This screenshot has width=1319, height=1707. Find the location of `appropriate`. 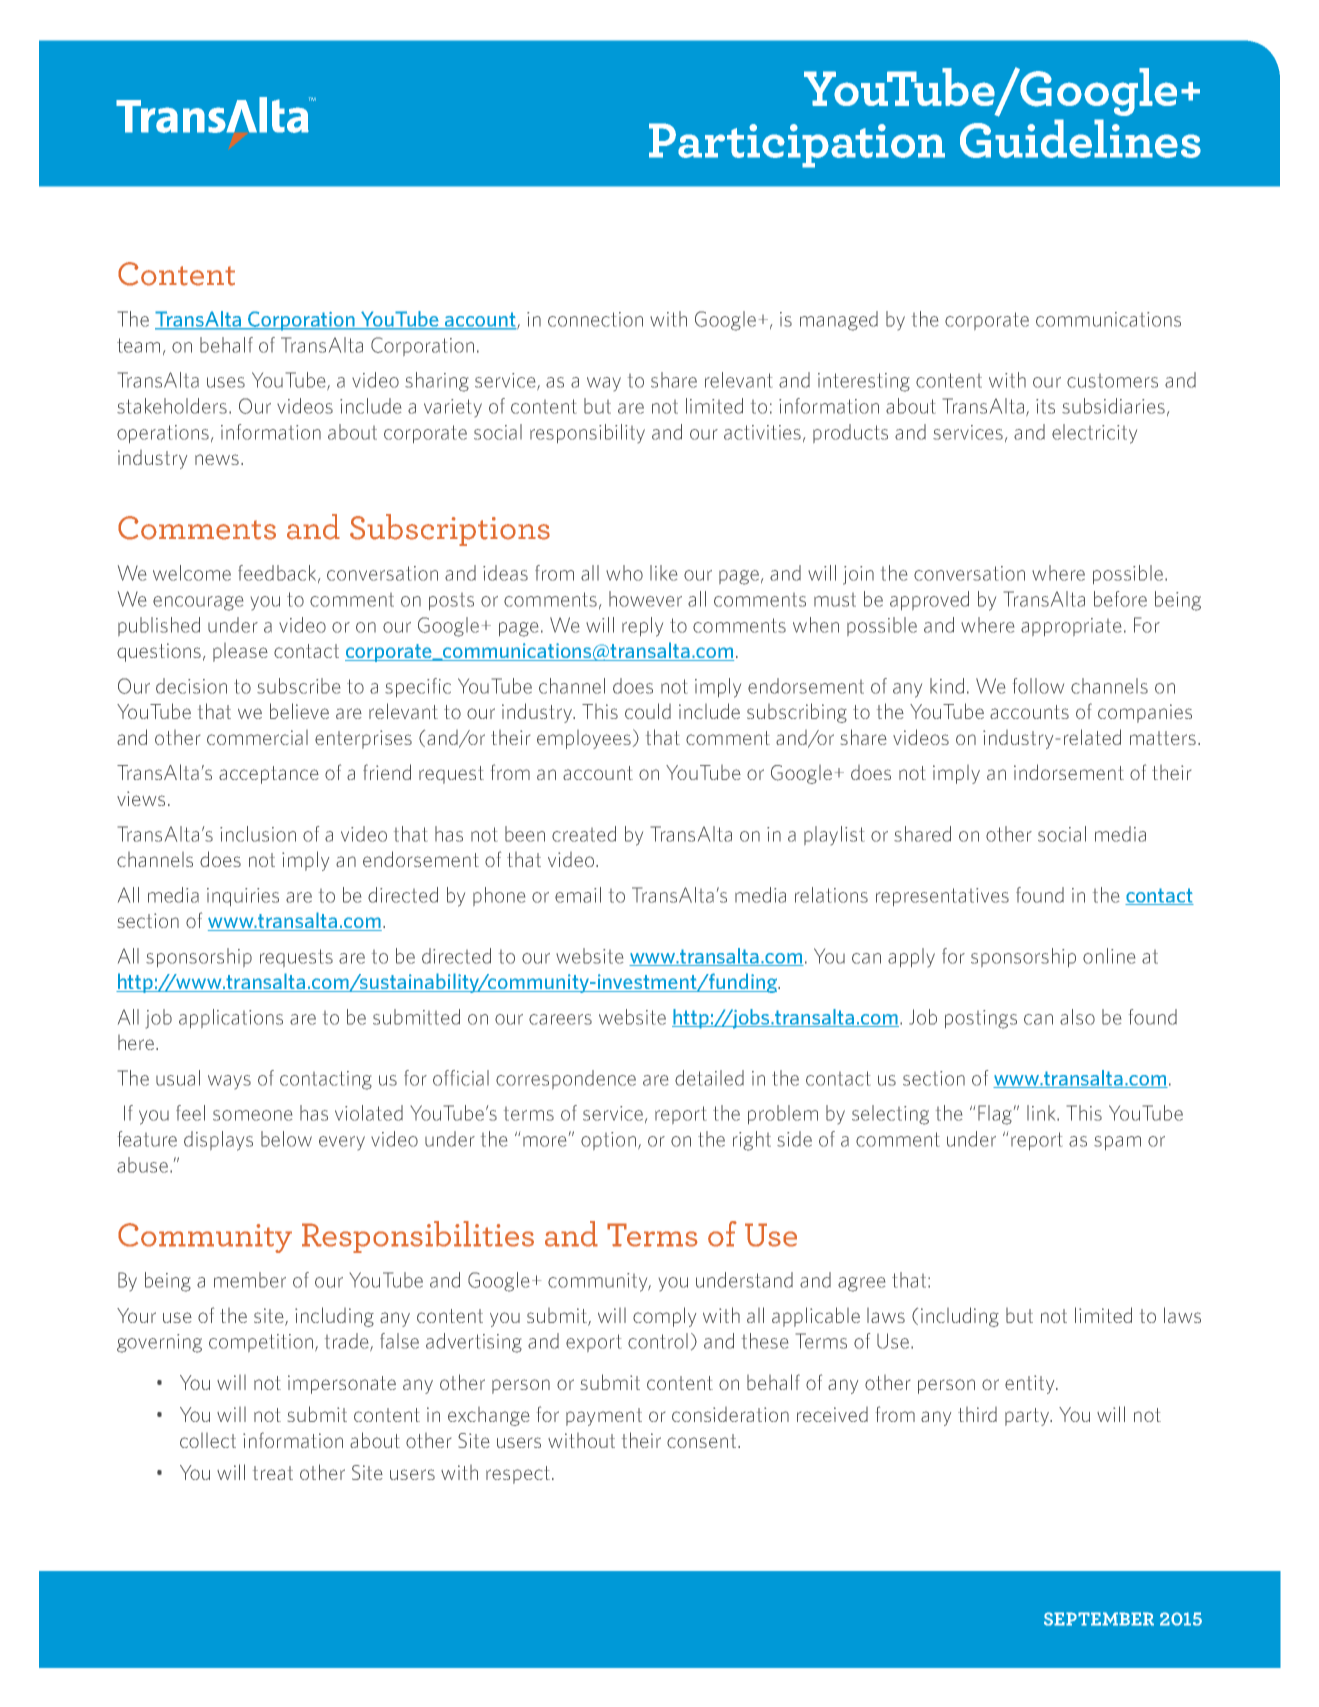

appropriate is located at coordinates (1071, 627).
